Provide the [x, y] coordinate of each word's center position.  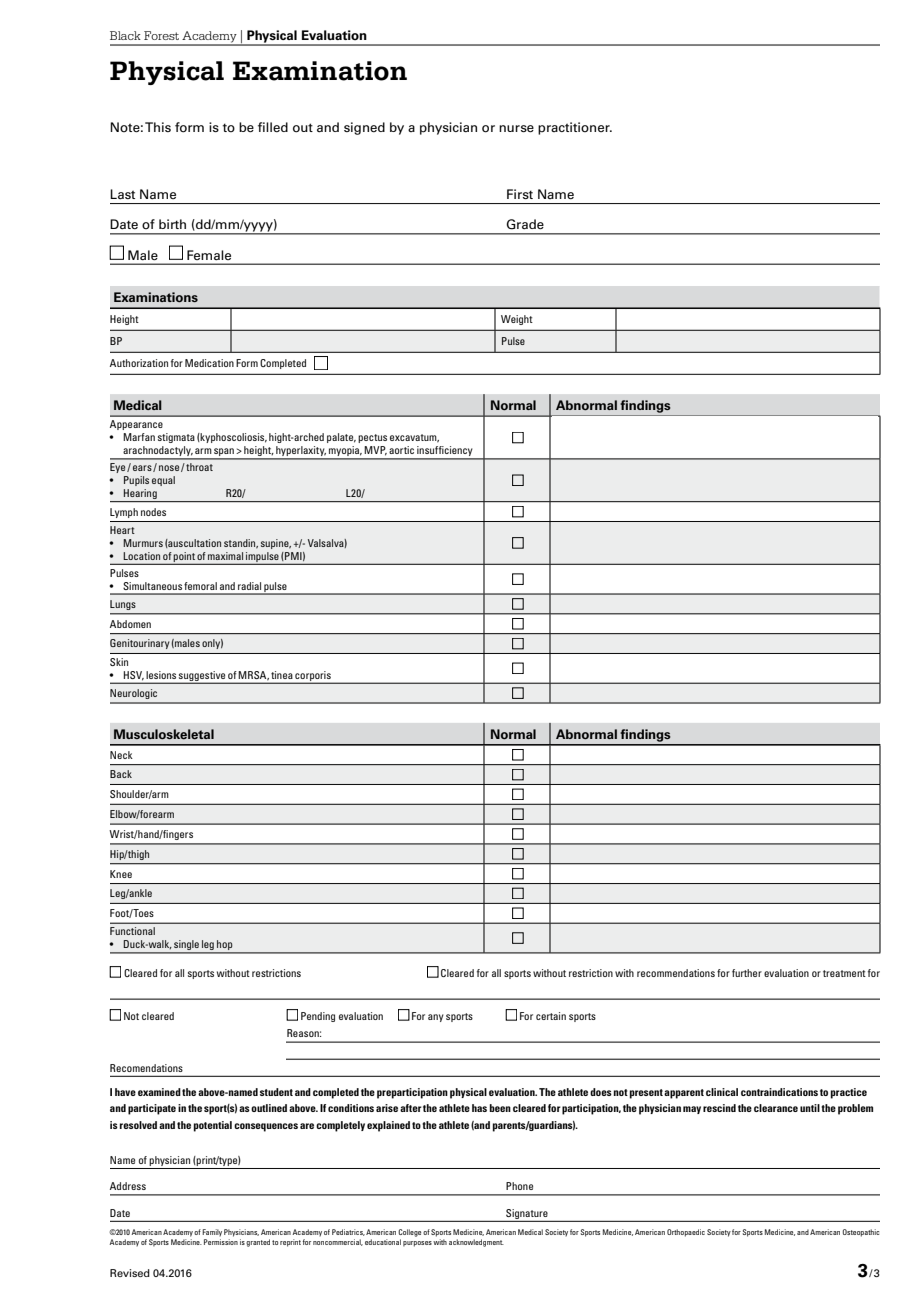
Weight [517, 320]
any [436, 1018]
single [186, 946]
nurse [516, 129]
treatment [844, 973]
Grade [525, 224]
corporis [313, 677]
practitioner [575, 128]
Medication [209, 363]
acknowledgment [476, 1243]
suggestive [202, 677]
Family [212, 1233]
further [747, 973]
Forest [161, 35]
